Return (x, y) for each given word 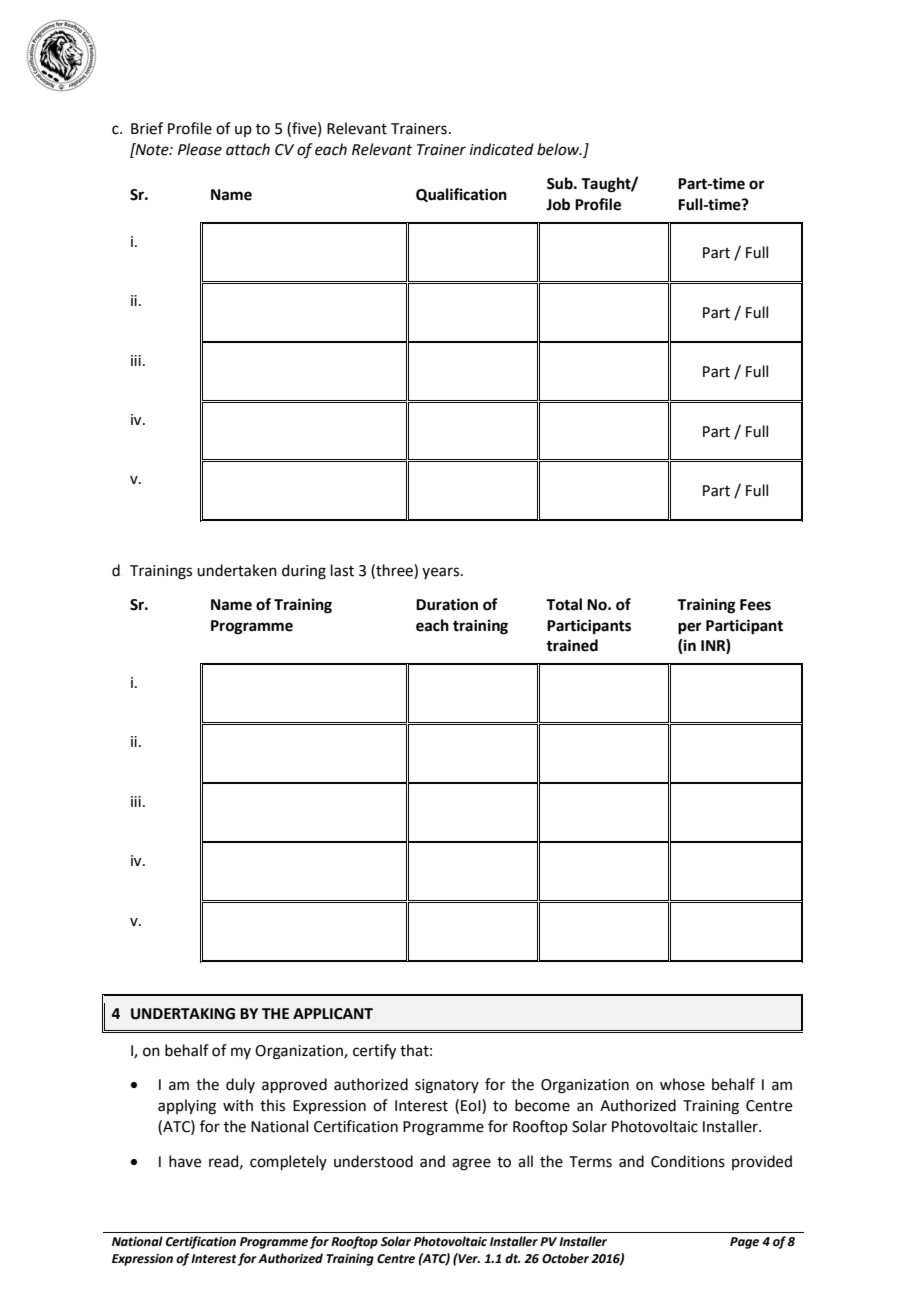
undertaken (237, 570)
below (559, 149)
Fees (755, 605)
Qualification (461, 195)
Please (200, 149)
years (442, 573)
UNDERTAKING (183, 1014)
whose (682, 1084)
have (185, 1161)
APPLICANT (333, 1014)
